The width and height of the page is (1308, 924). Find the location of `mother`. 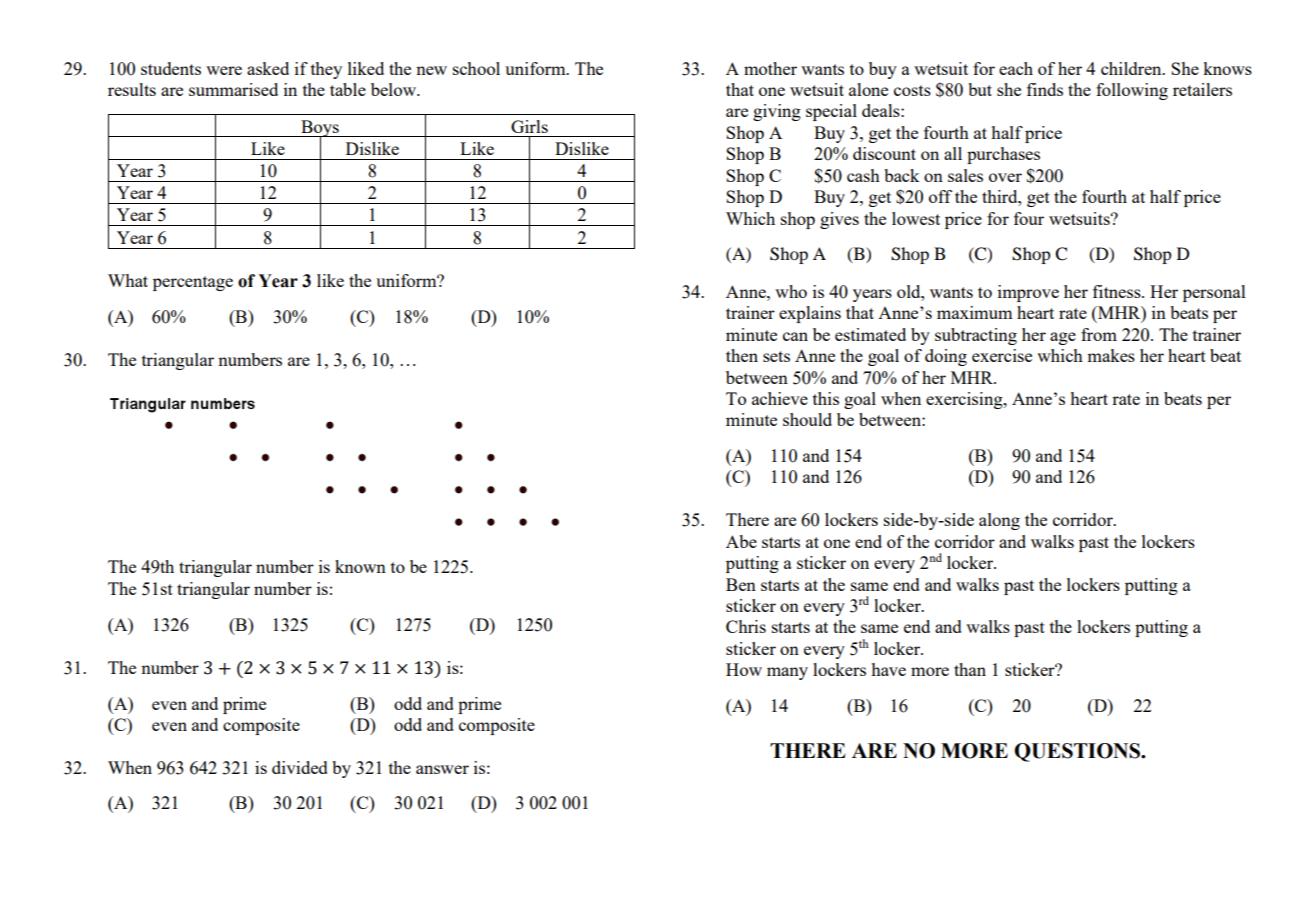

mother is located at coordinates (770, 68).
